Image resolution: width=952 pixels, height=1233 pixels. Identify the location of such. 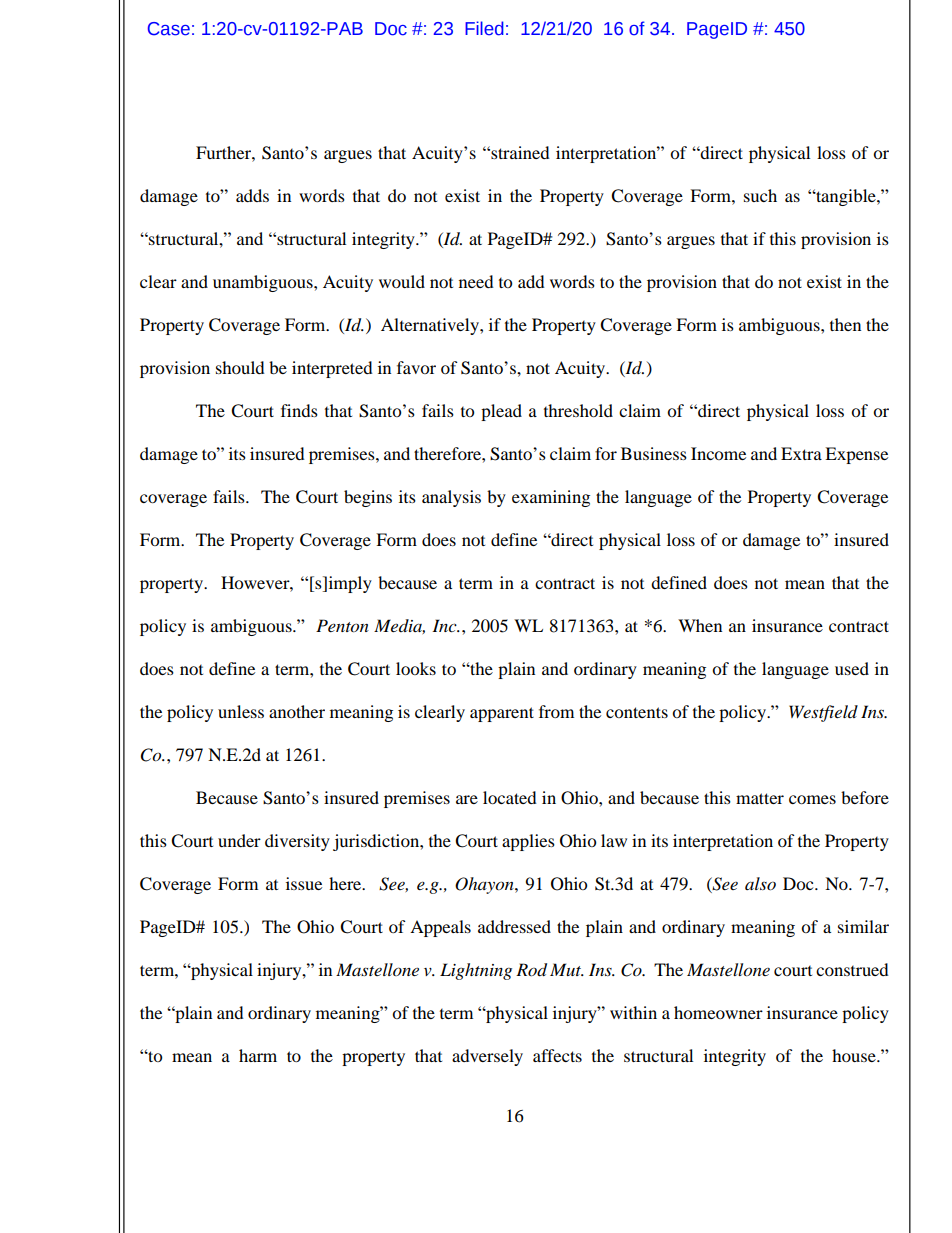
(760, 195).
